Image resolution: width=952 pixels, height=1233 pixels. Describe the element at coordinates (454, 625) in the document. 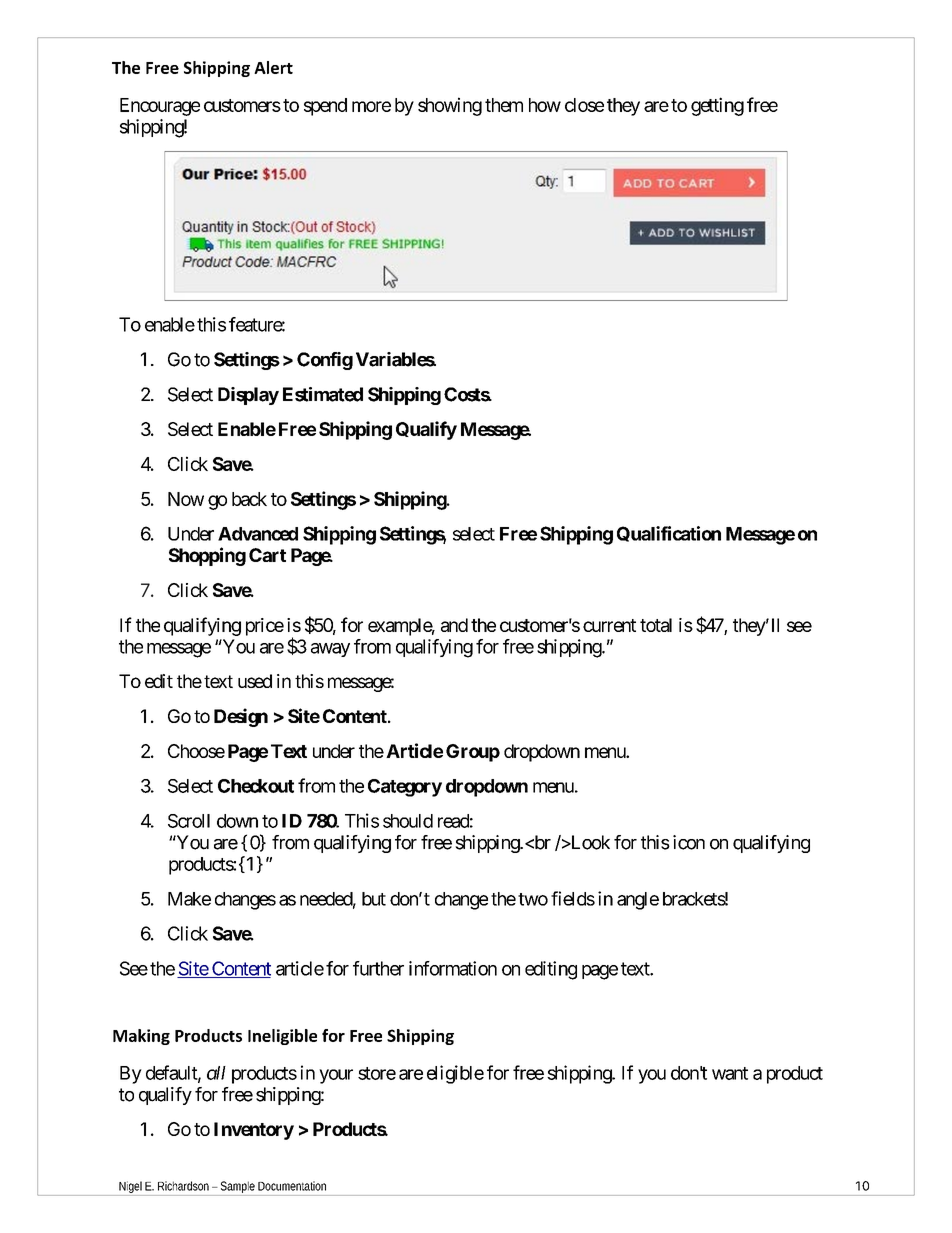

I see `and` at that location.
